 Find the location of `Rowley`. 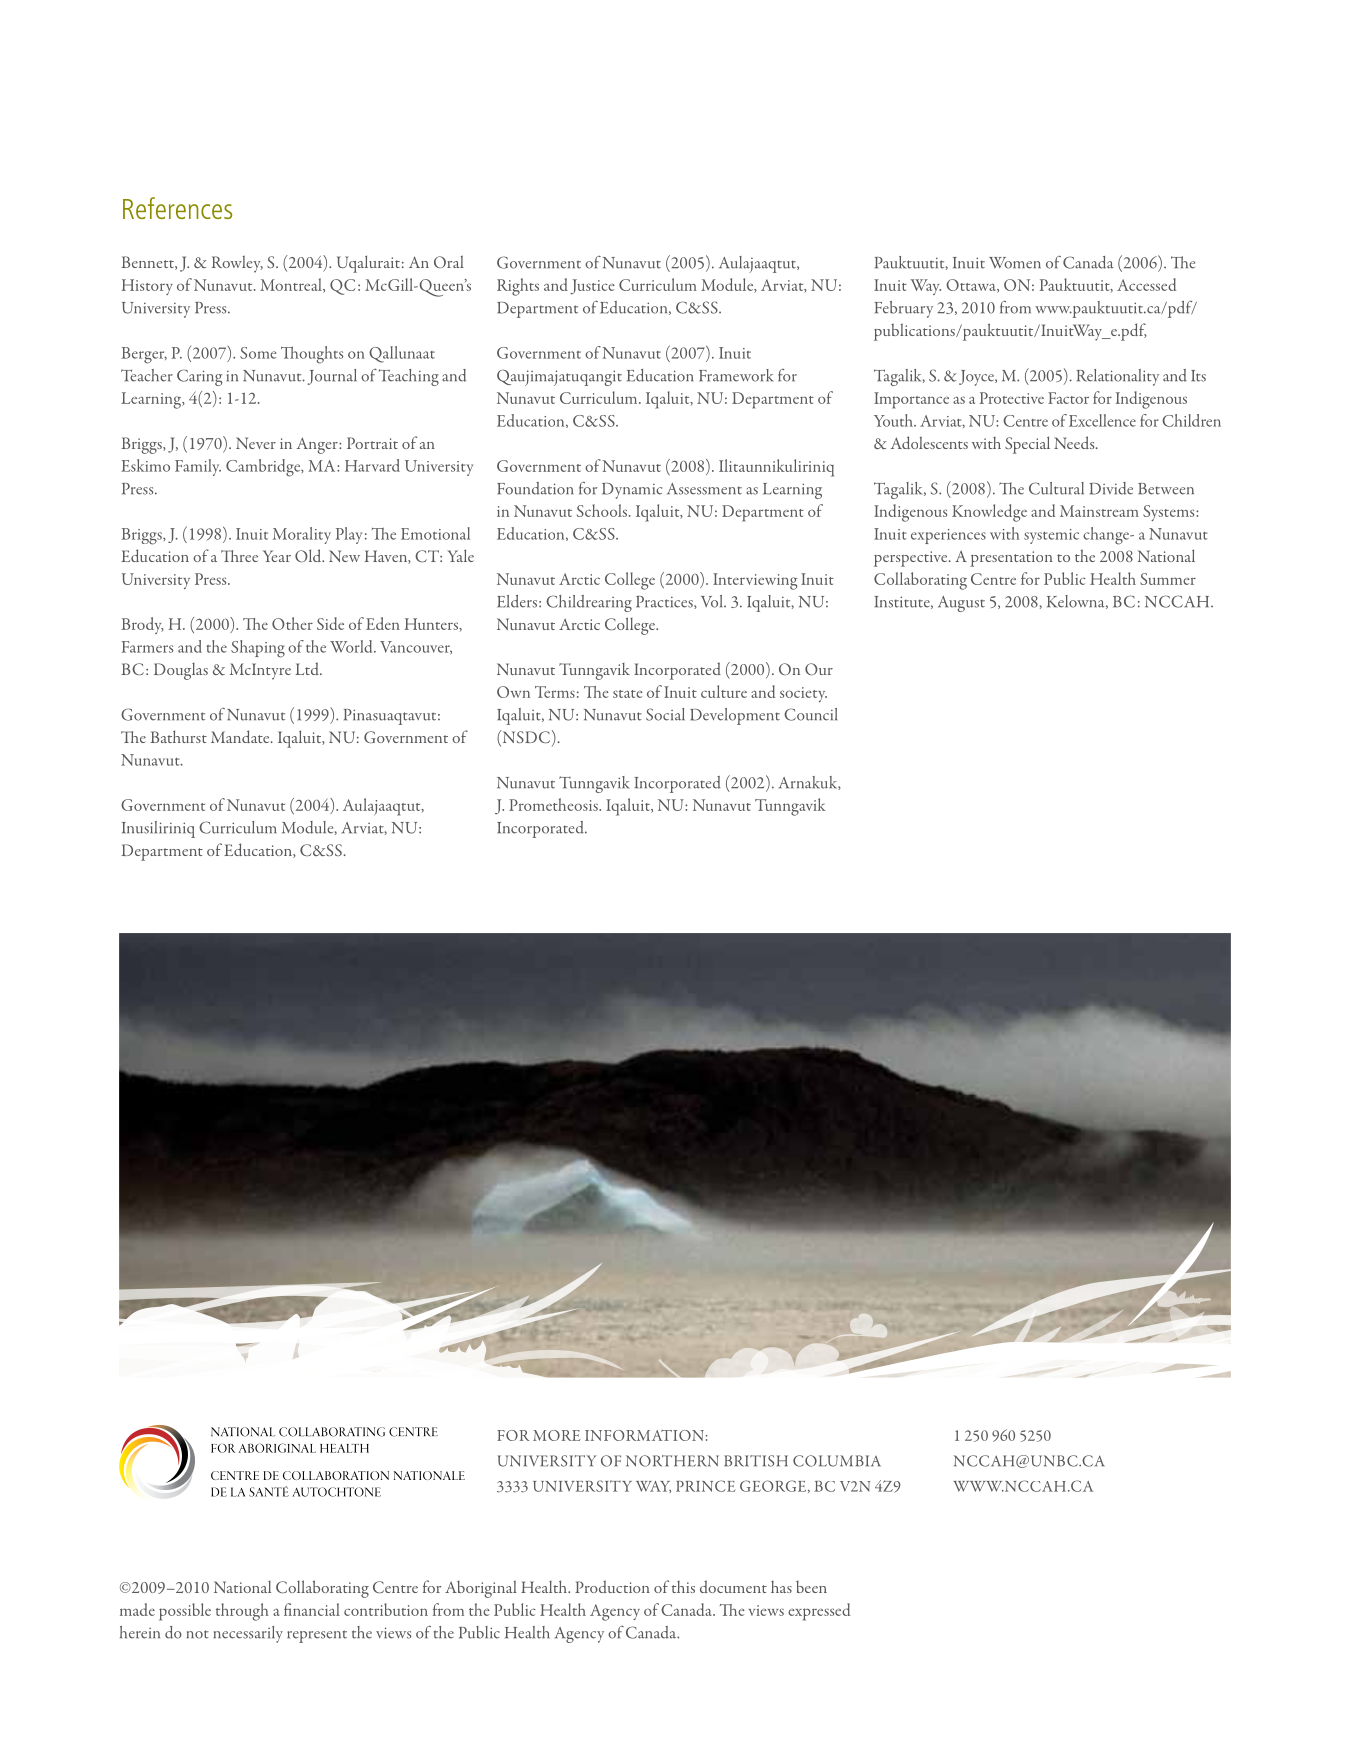

Rowley is located at coordinates (237, 264).
